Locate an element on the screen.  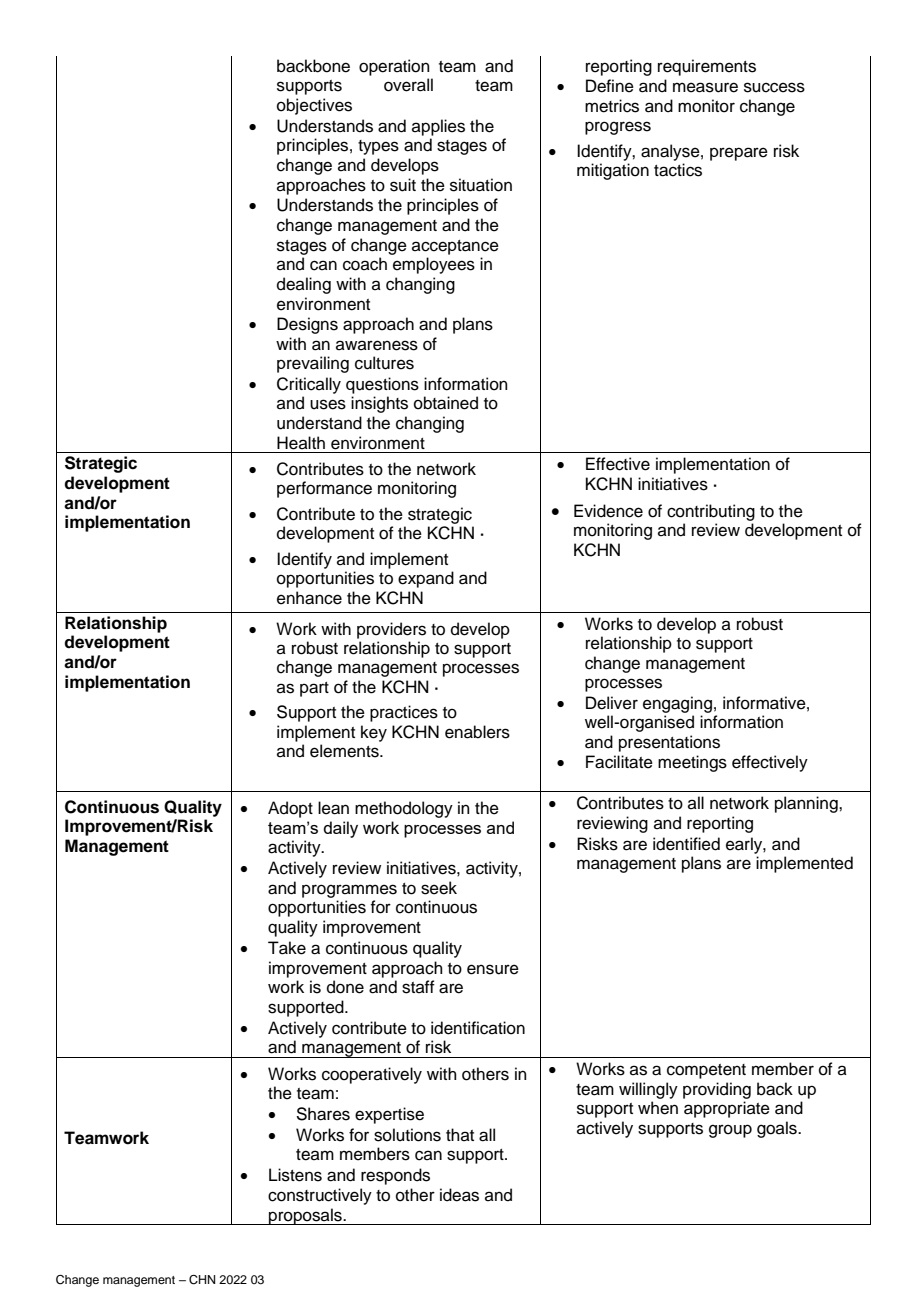
acceptance is located at coordinates (455, 247).
